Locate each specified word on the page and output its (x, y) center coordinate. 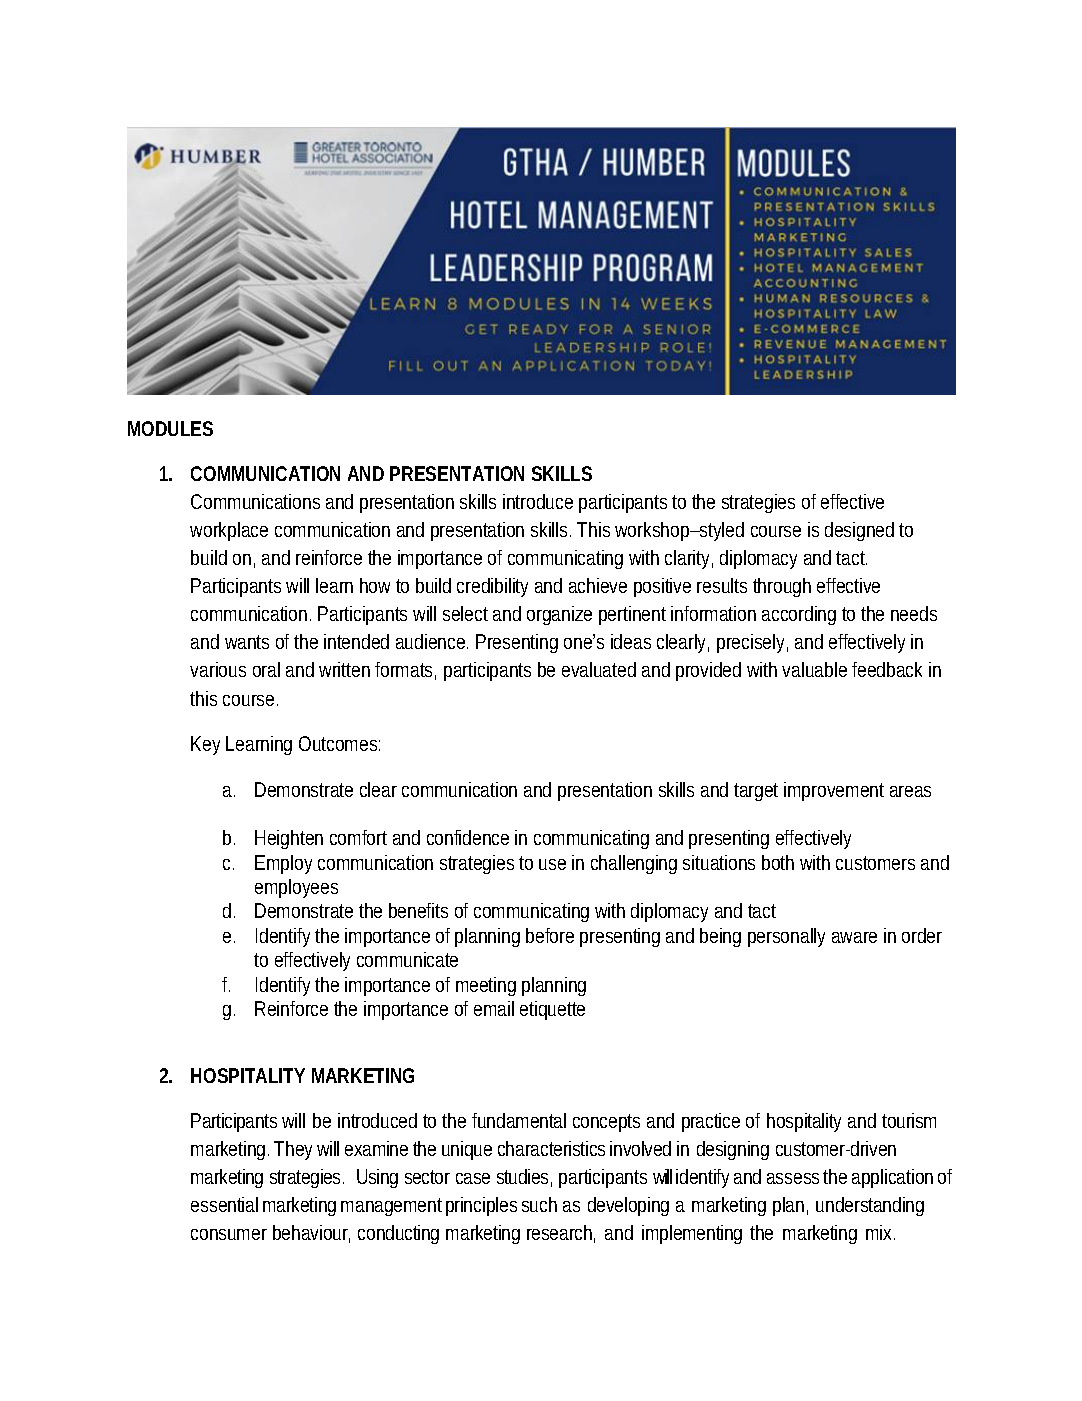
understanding (870, 1206)
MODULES (170, 428)
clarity (689, 559)
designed (859, 531)
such (539, 1204)
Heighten (289, 839)
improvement (834, 791)
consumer (229, 1234)
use (552, 864)
